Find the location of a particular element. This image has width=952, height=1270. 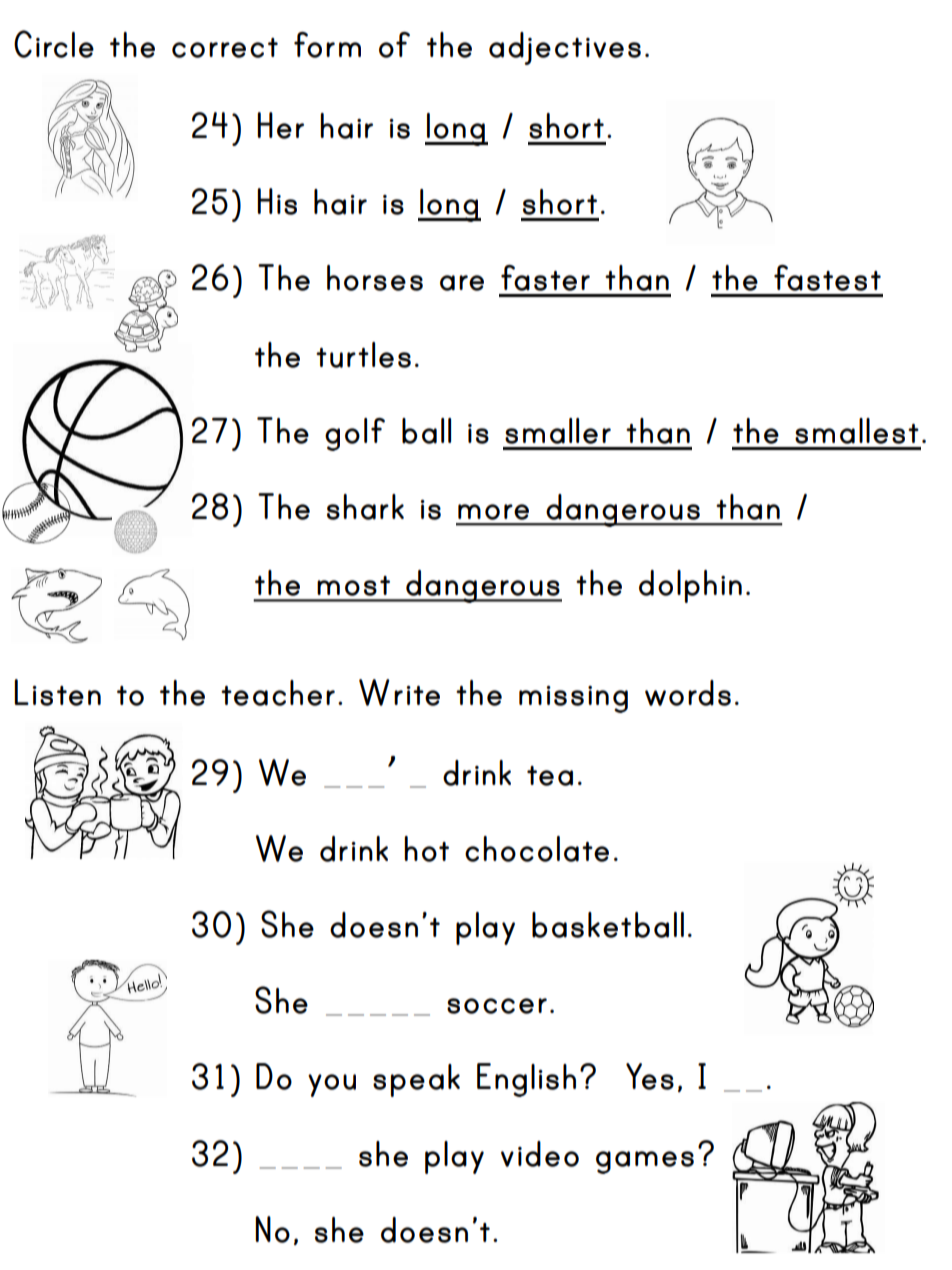

adjectives is located at coordinates (565, 48).
